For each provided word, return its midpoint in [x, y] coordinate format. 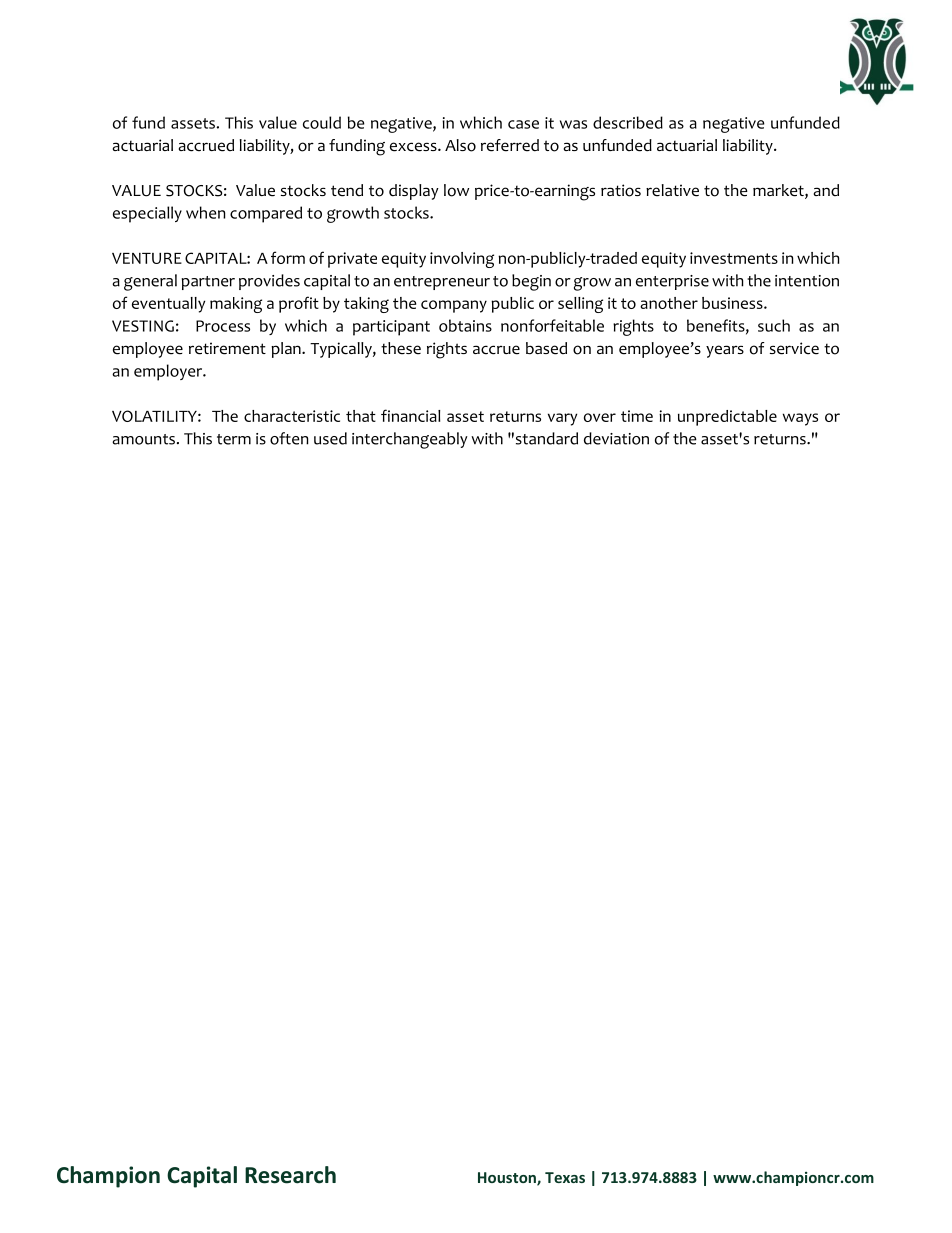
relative [672, 190]
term [234, 439]
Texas [565, 1177]
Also [460, 145]
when [206, 212]
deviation [616, 438]
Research [290, 1175]
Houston [508, 1179]
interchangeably [410, 440]
